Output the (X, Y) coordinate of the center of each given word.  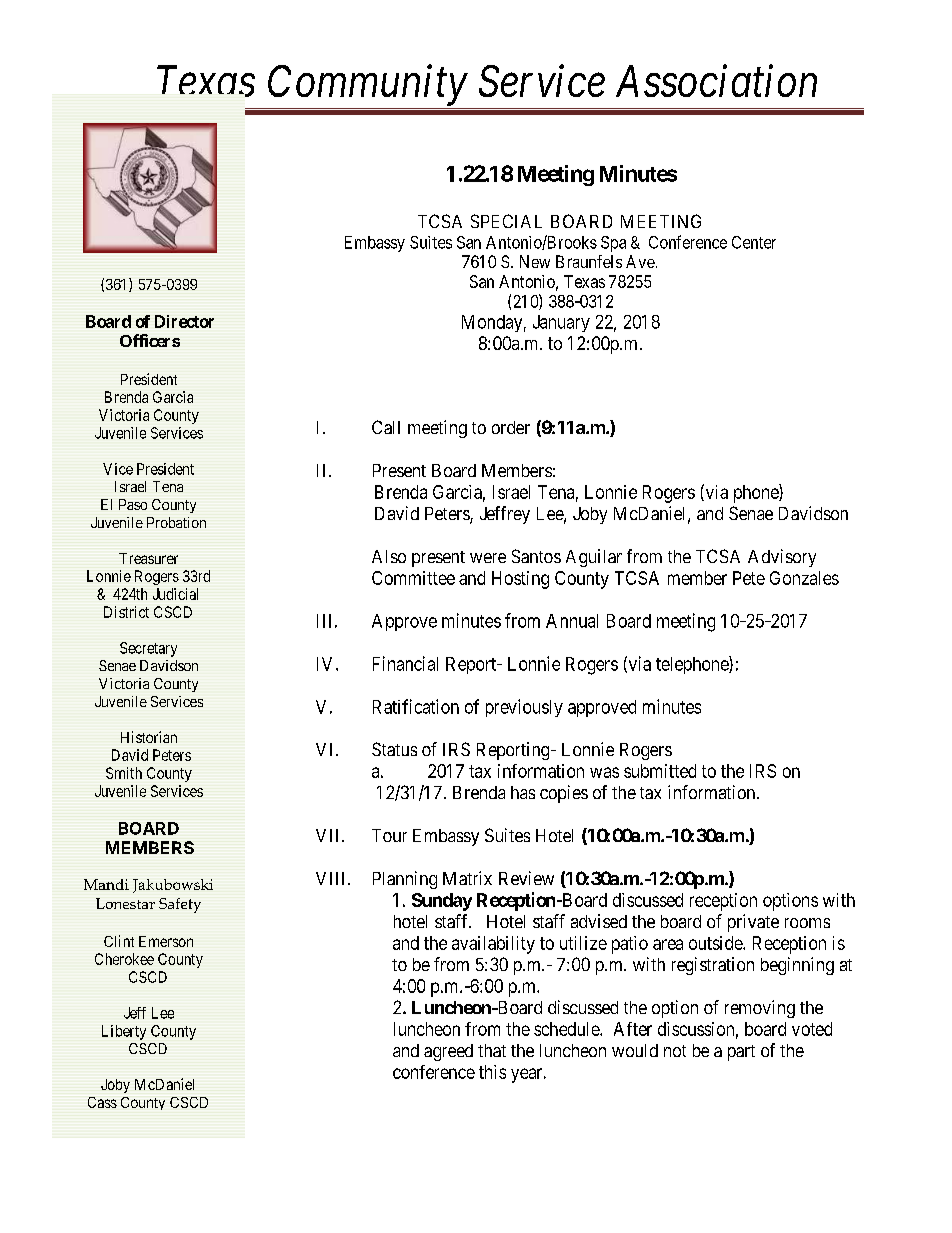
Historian (149, 737)
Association (716, 81)
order (511, 427)
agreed (448, 1052)
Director (184, 321)
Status (394, 749)
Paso (133, 504)
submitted (660, 771)
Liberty (124, 1032)
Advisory (782, 558)
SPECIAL (506, 221)
